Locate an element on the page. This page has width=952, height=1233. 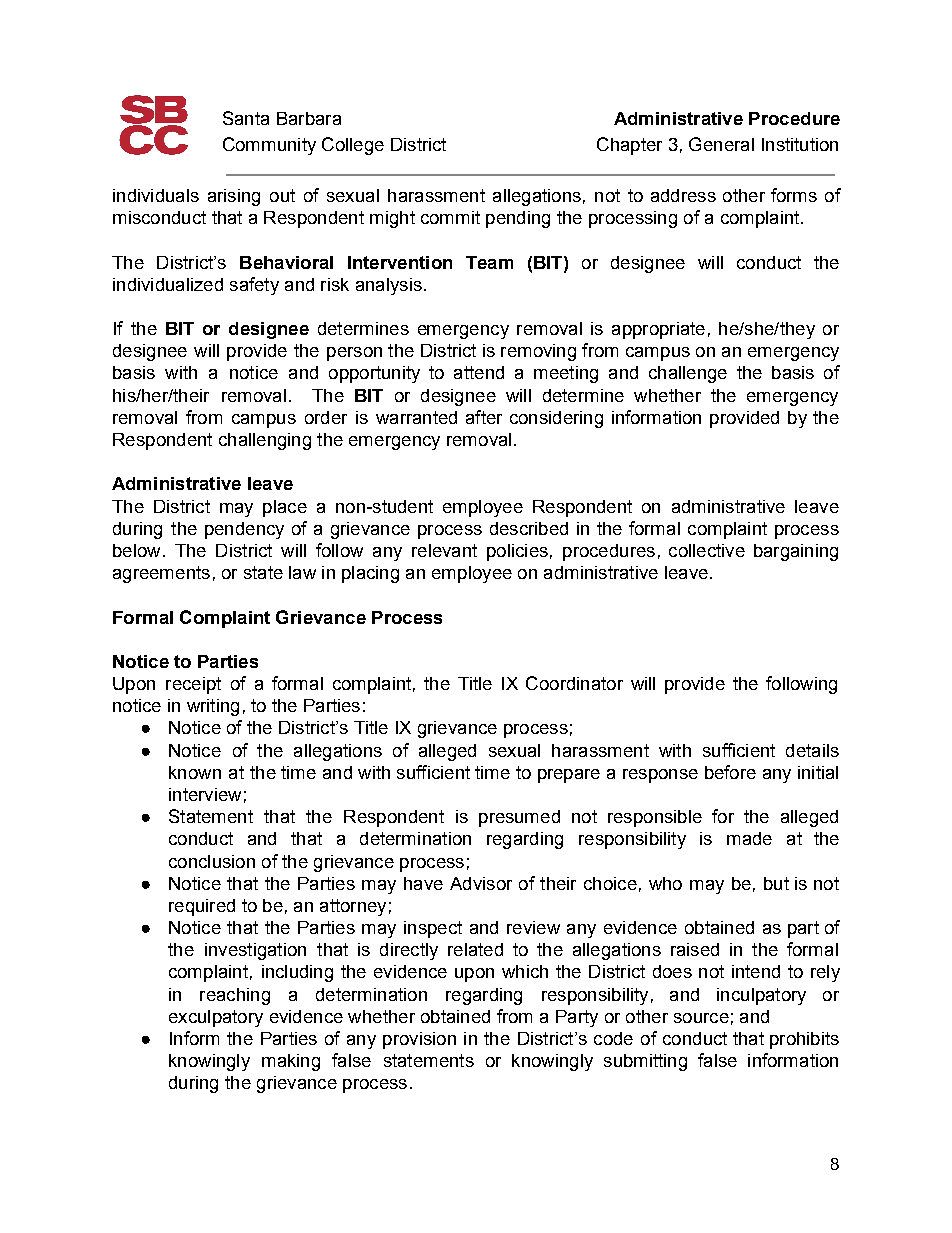
details is located at coordinates (812, 750).
